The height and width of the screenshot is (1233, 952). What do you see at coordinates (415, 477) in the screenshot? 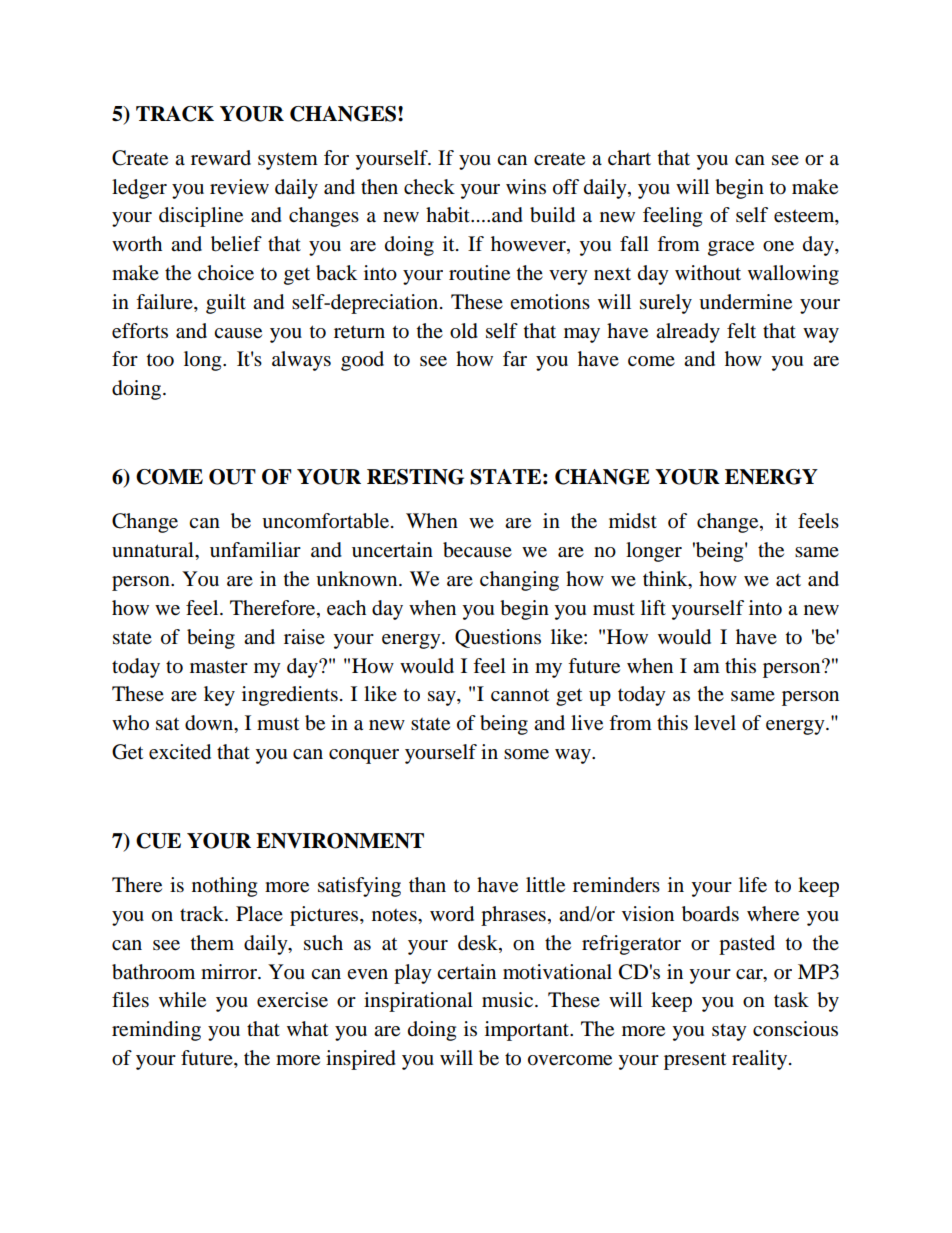
I see `RESTING` at bounding box center [415, 477].
